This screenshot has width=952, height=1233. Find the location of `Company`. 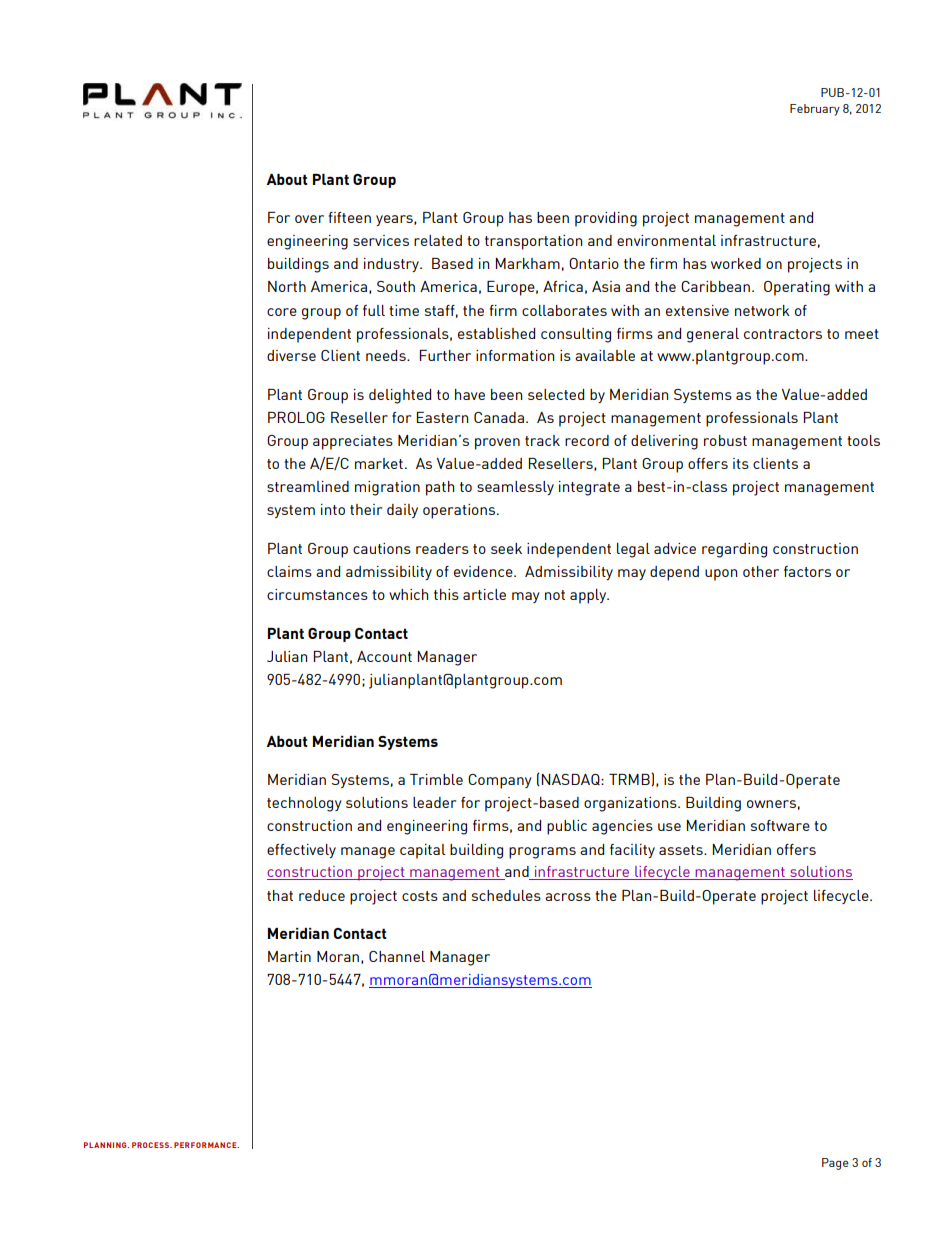

Company is located at coordinates (500, 781).
